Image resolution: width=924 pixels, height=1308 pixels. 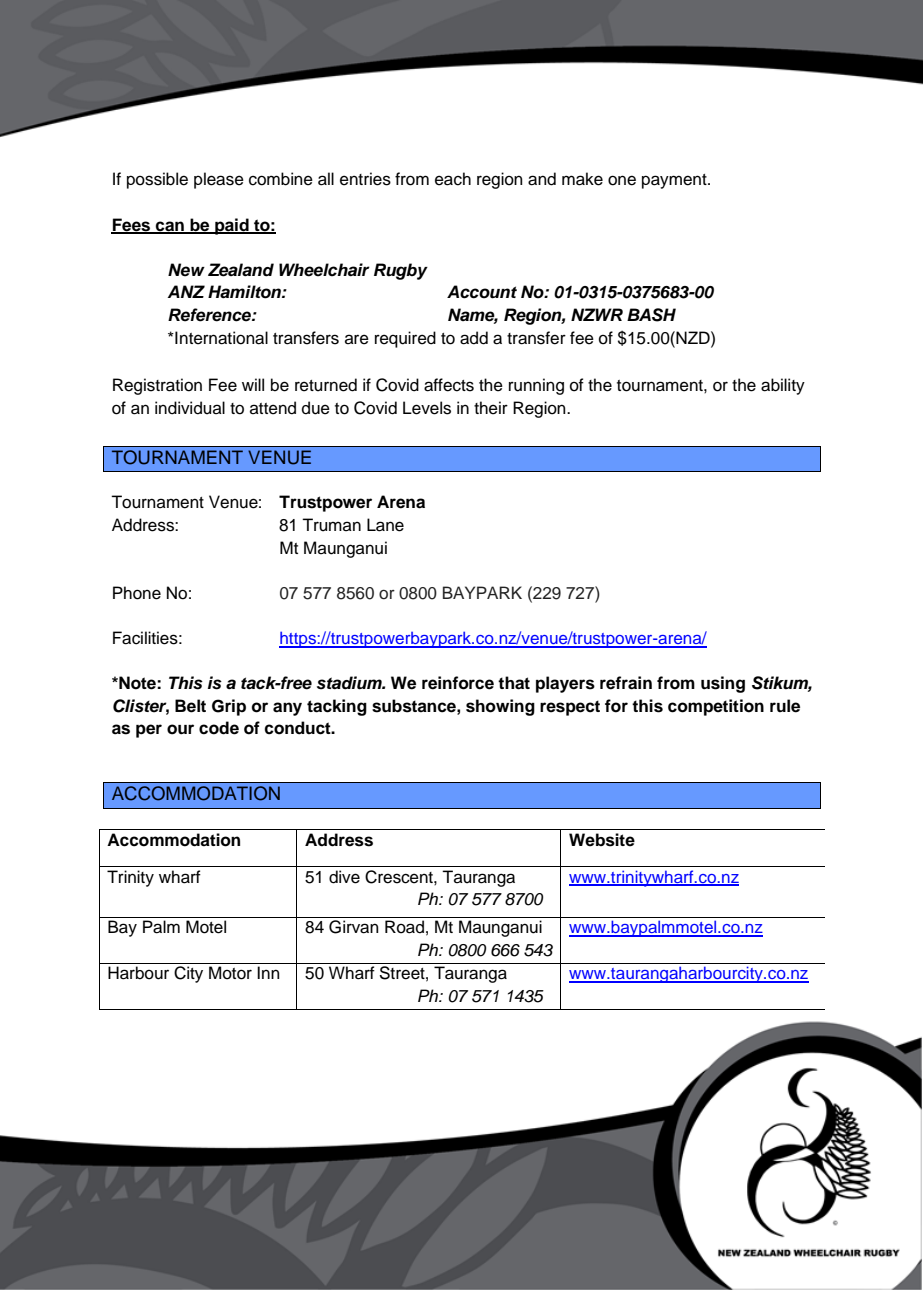 I want to click on payment, so click(x=675, y=181).
